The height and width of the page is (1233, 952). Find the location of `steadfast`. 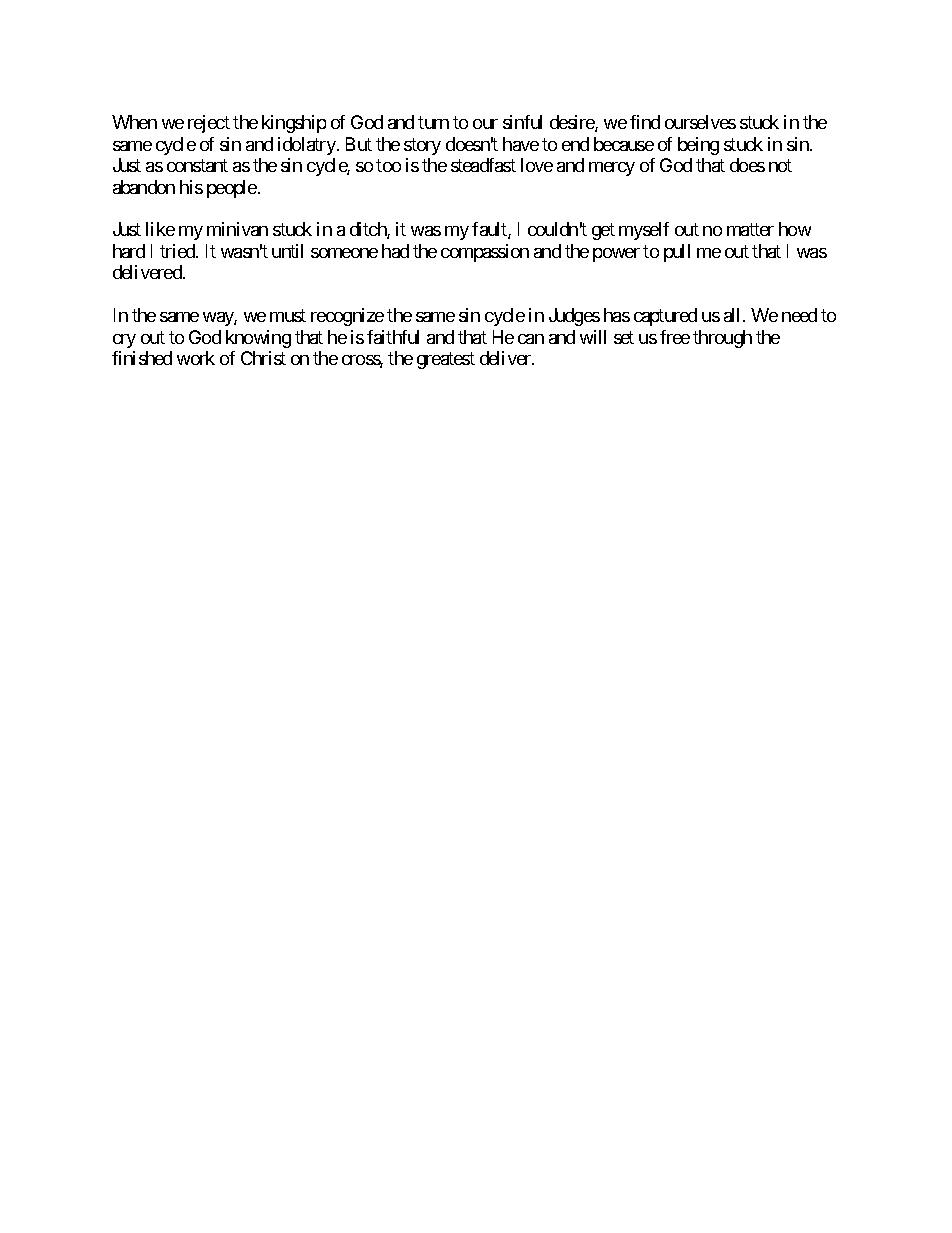

steadfast is located at coordinates (483, 165).
